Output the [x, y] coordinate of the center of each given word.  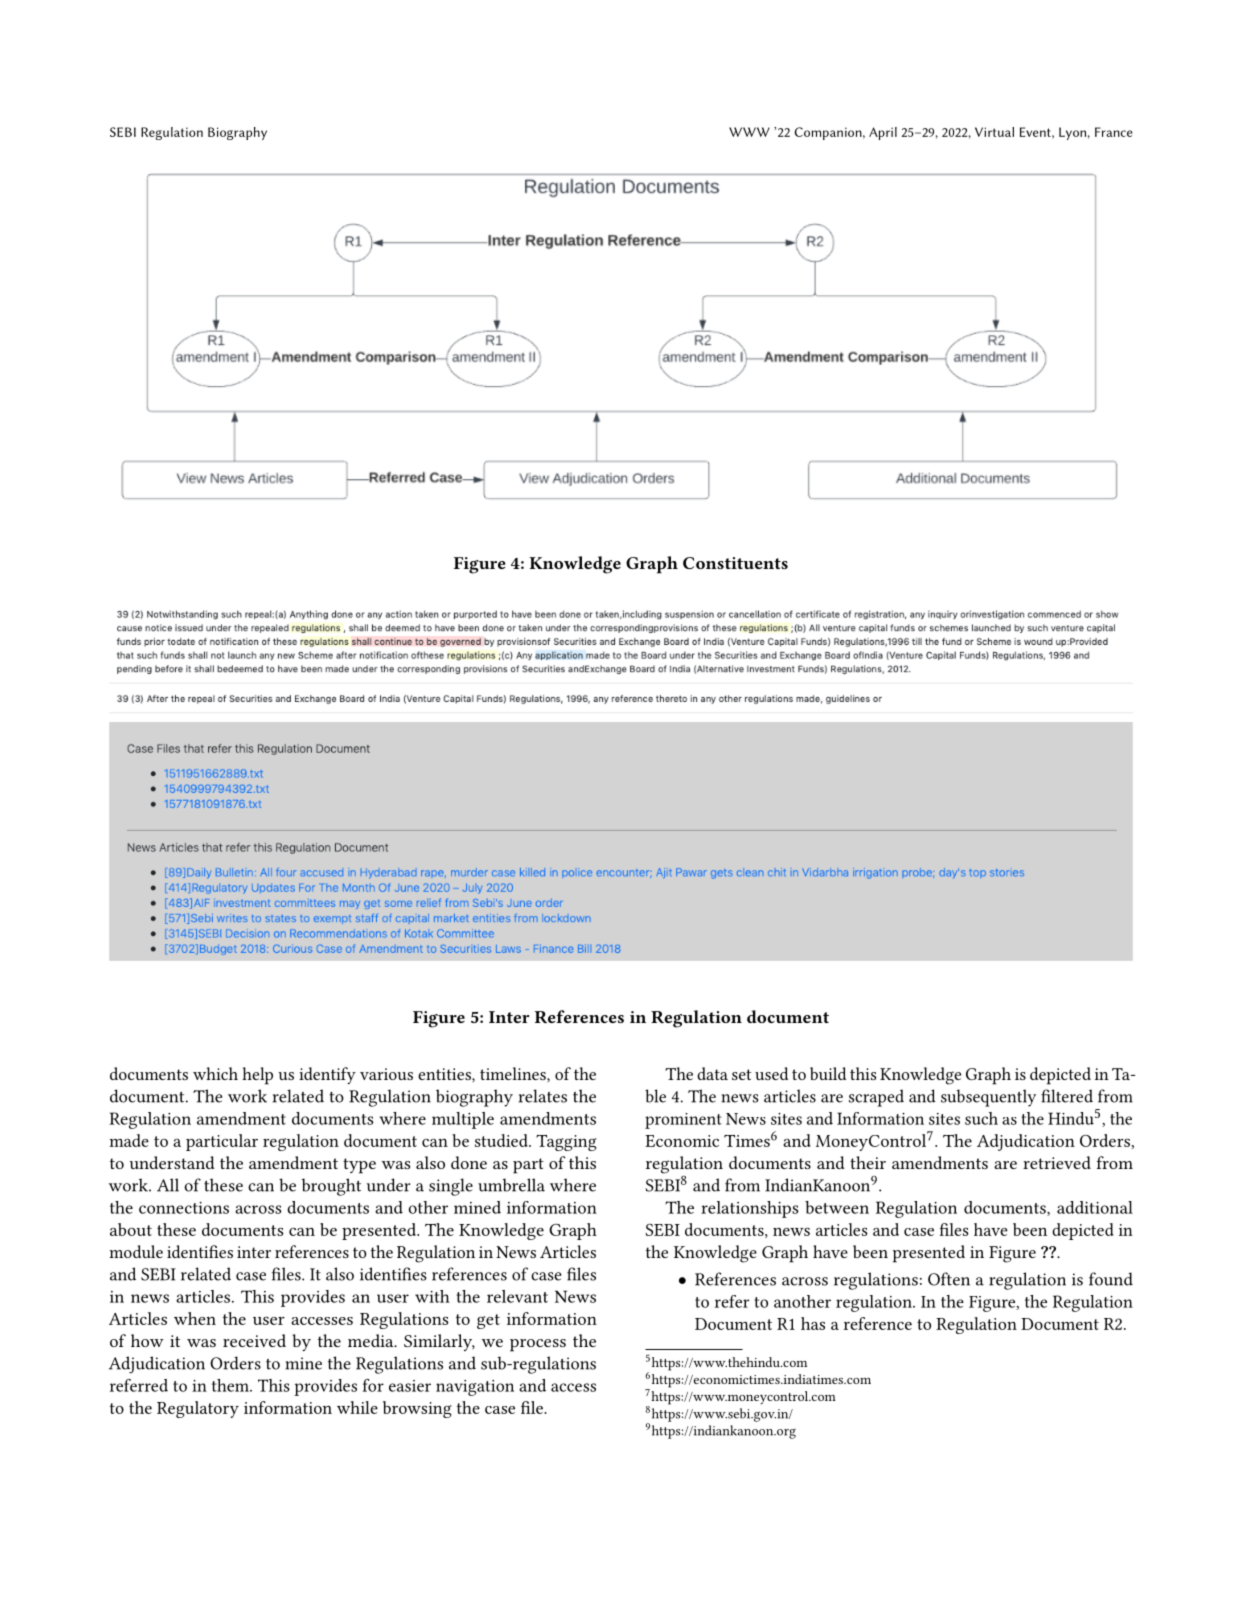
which [215, 1073]
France [1114, 132]
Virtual [994, 132]
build [828, 1073]
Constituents [735, 563]
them [231, 1385]
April [883, 133]
